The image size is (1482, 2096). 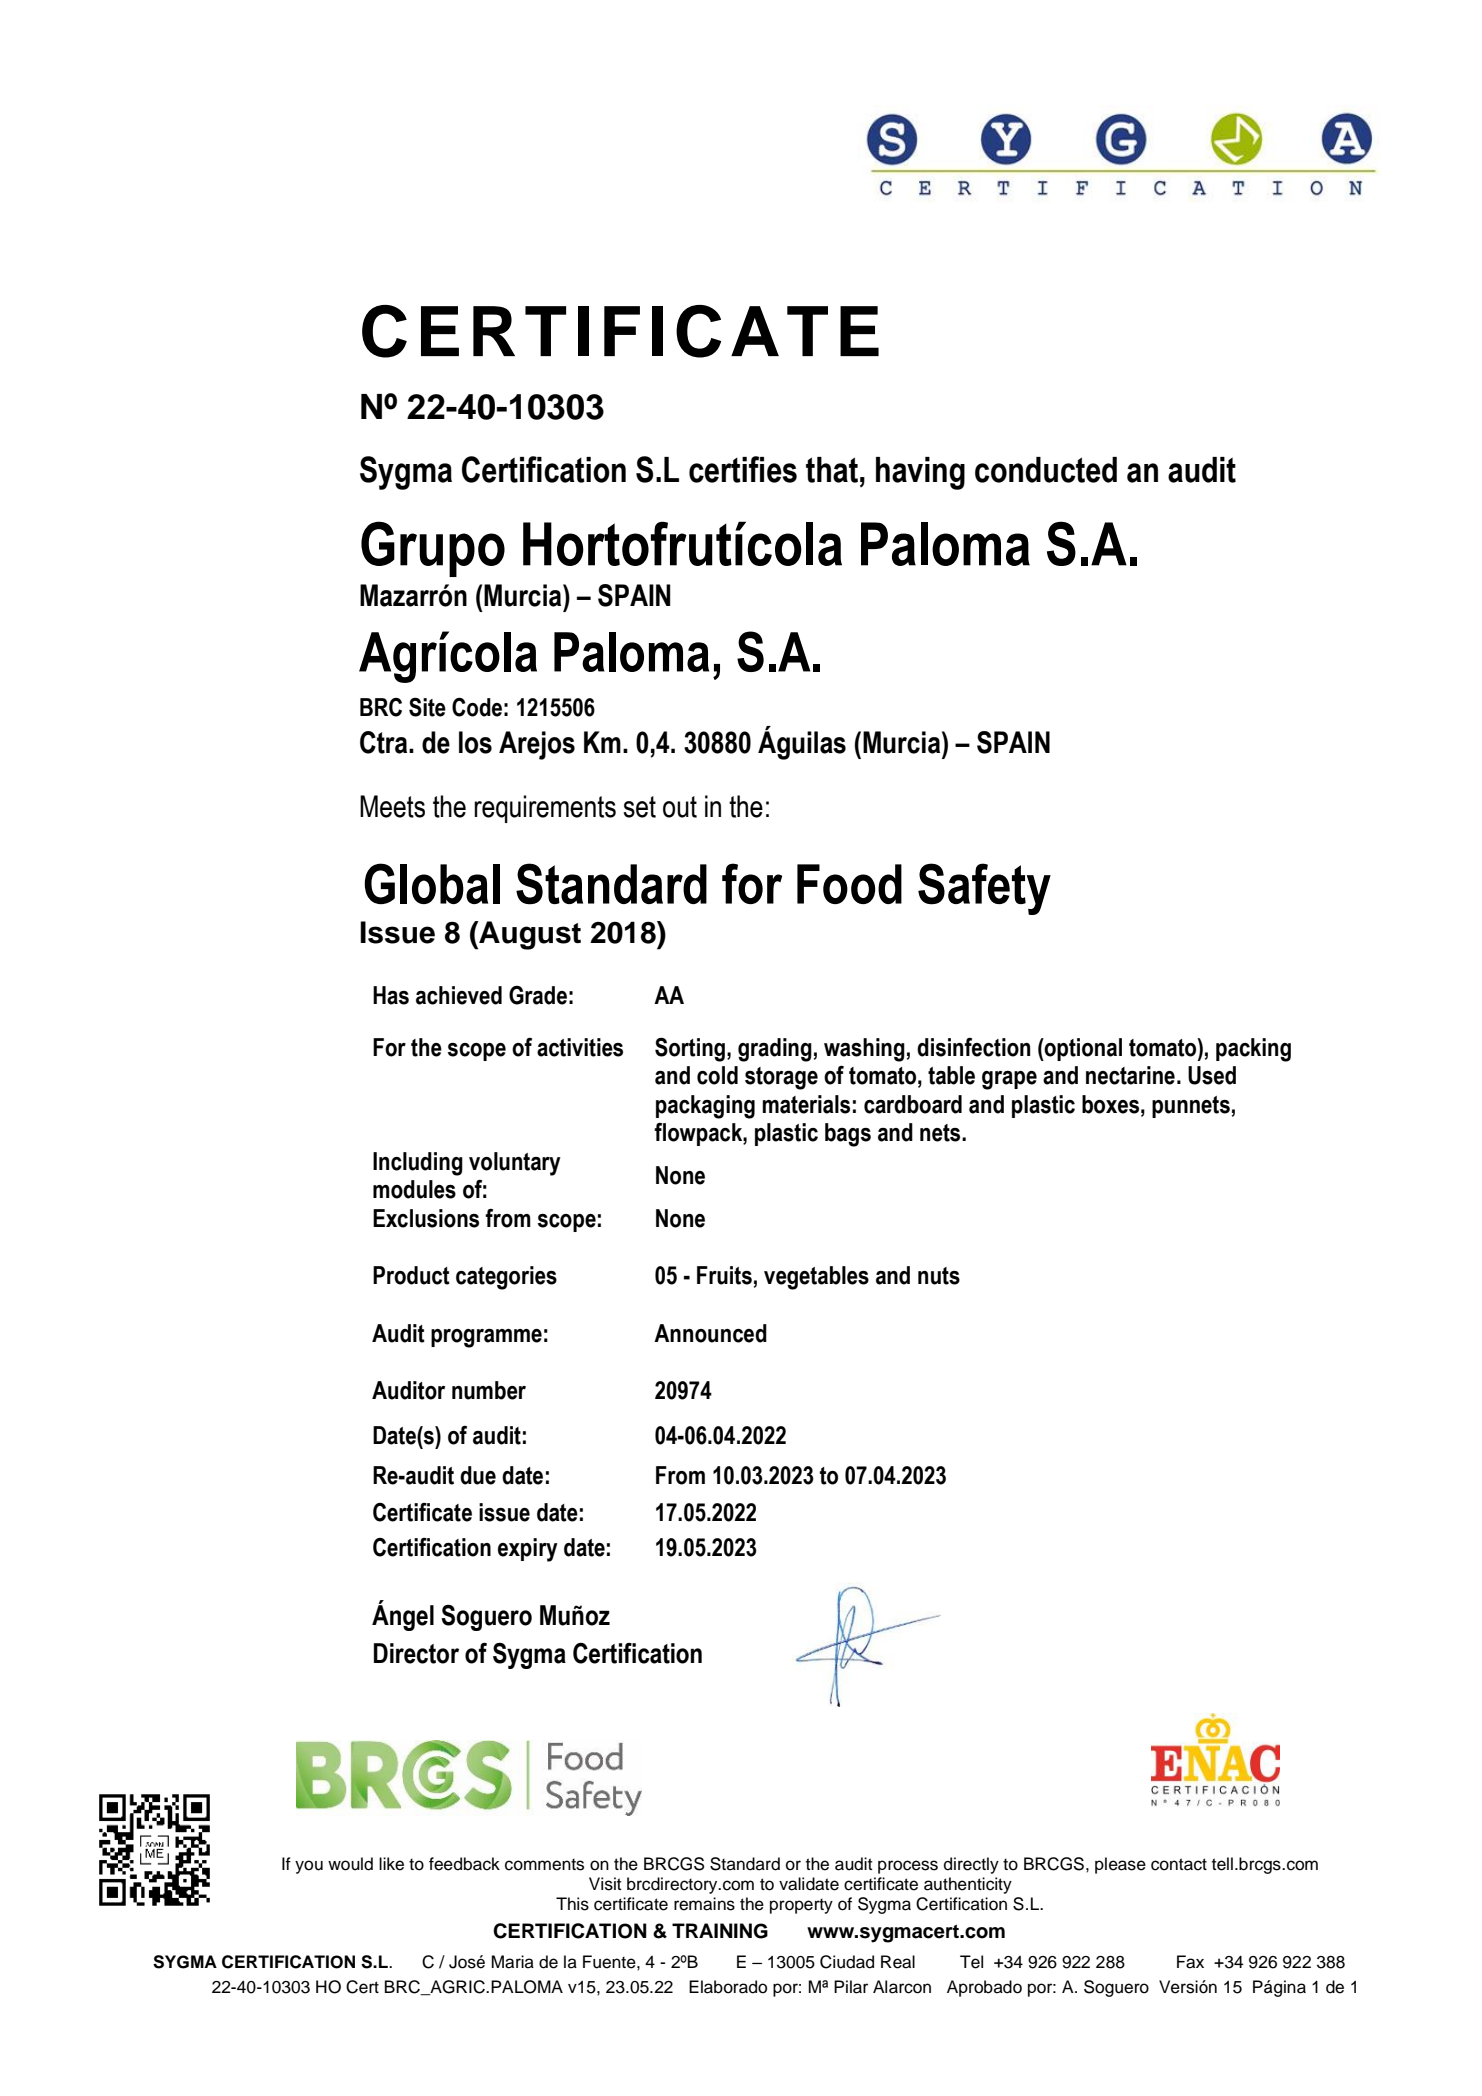 I want to click on Grupo, so click(x=433, y=549).
